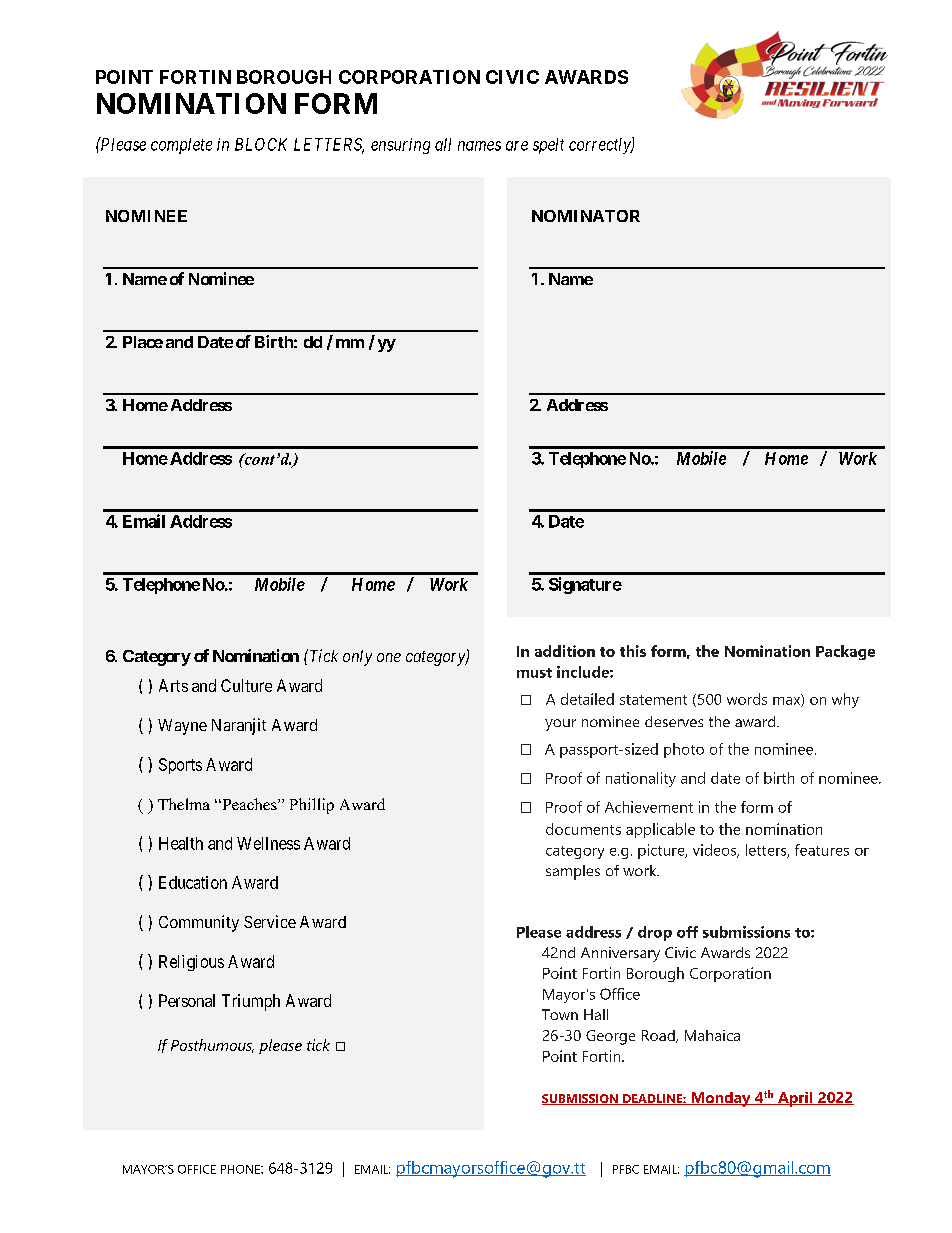  I want to click on are, so click(517, 146).
